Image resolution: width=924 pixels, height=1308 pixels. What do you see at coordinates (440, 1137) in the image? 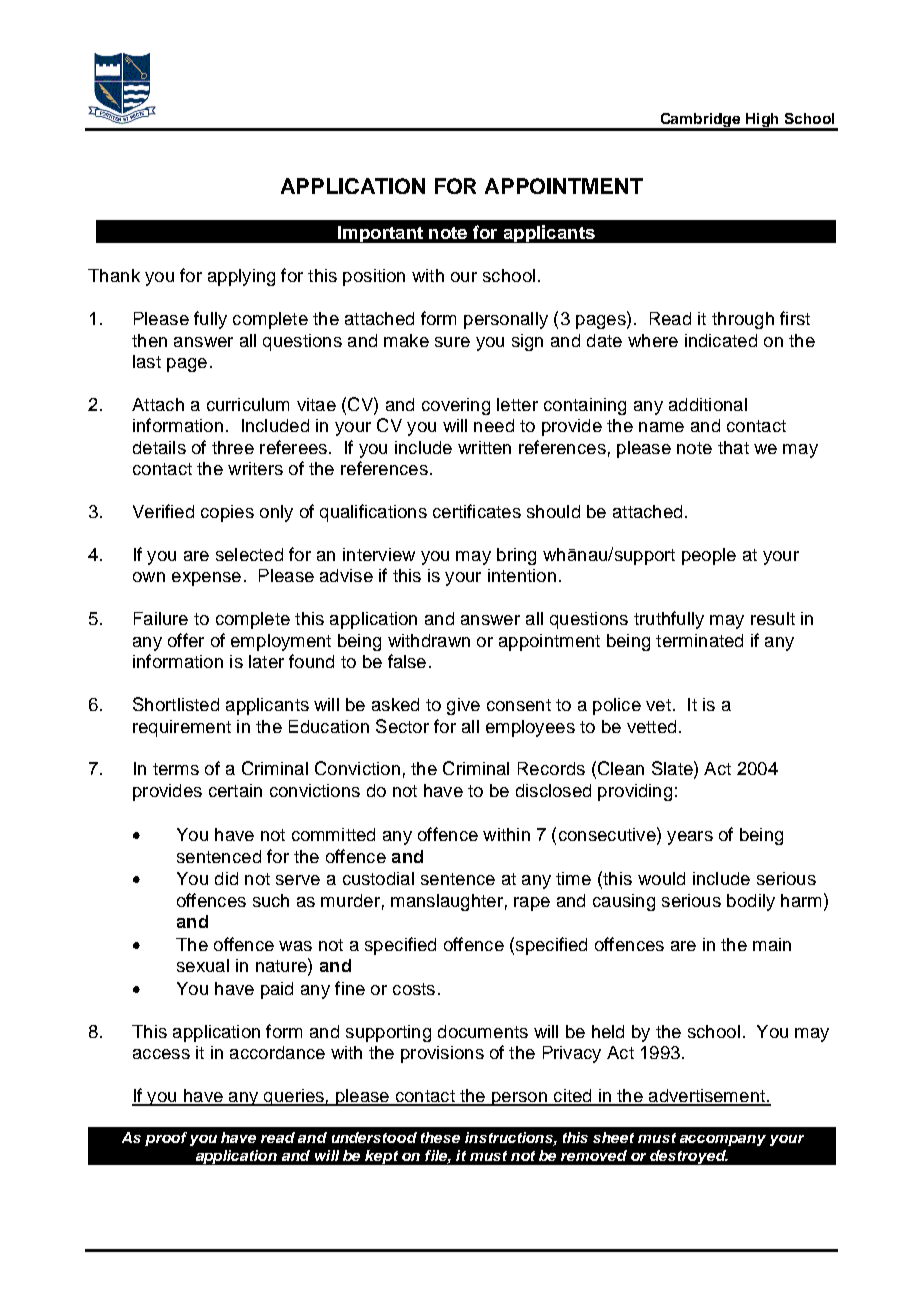
I see `these` at bounding box center [440, 1137].
